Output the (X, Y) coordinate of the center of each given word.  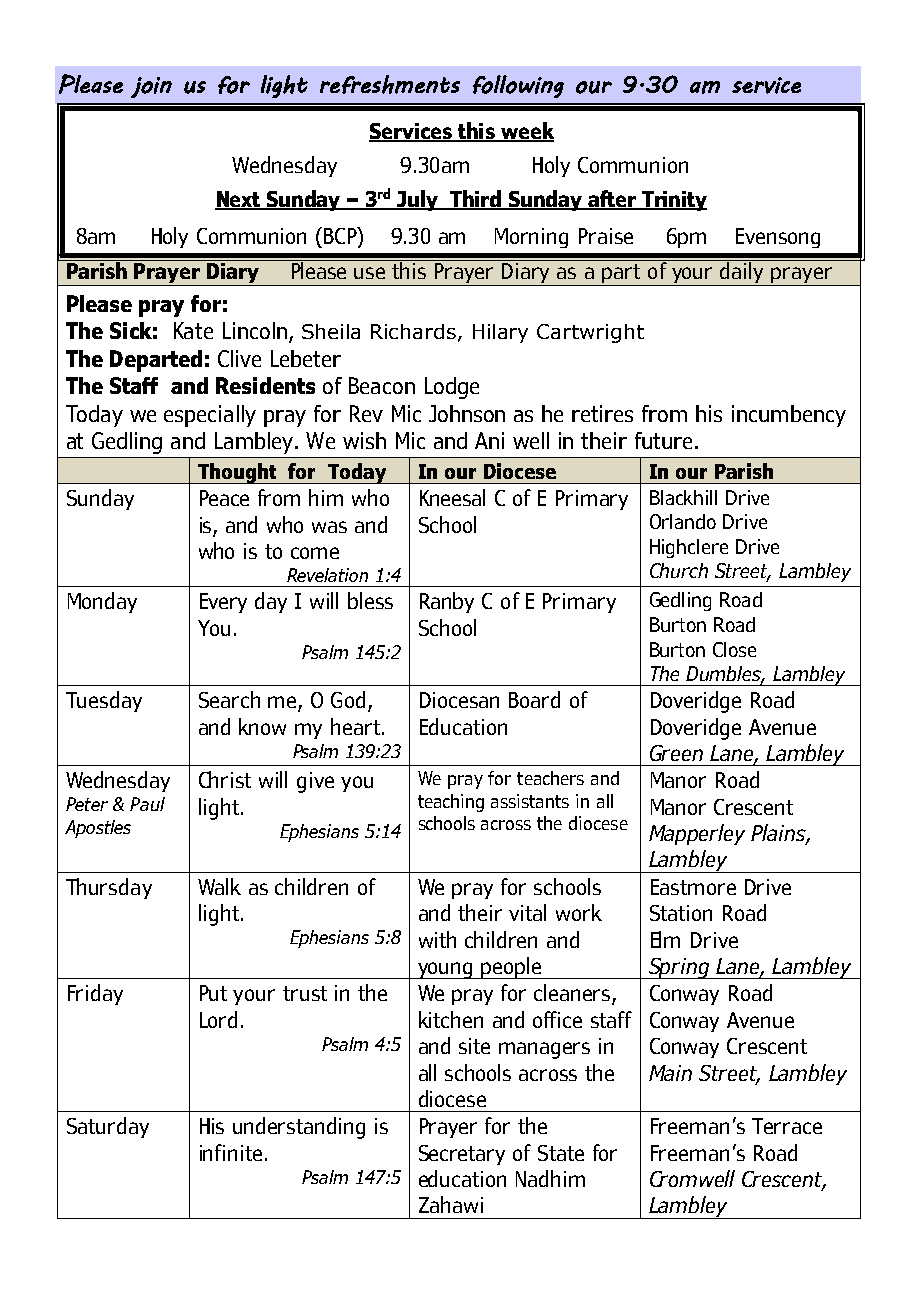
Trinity (673, 201)
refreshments (390, 84)
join (151, 87)
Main (670, 1073)
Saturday (108, 1127)
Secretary (462, 1155)
